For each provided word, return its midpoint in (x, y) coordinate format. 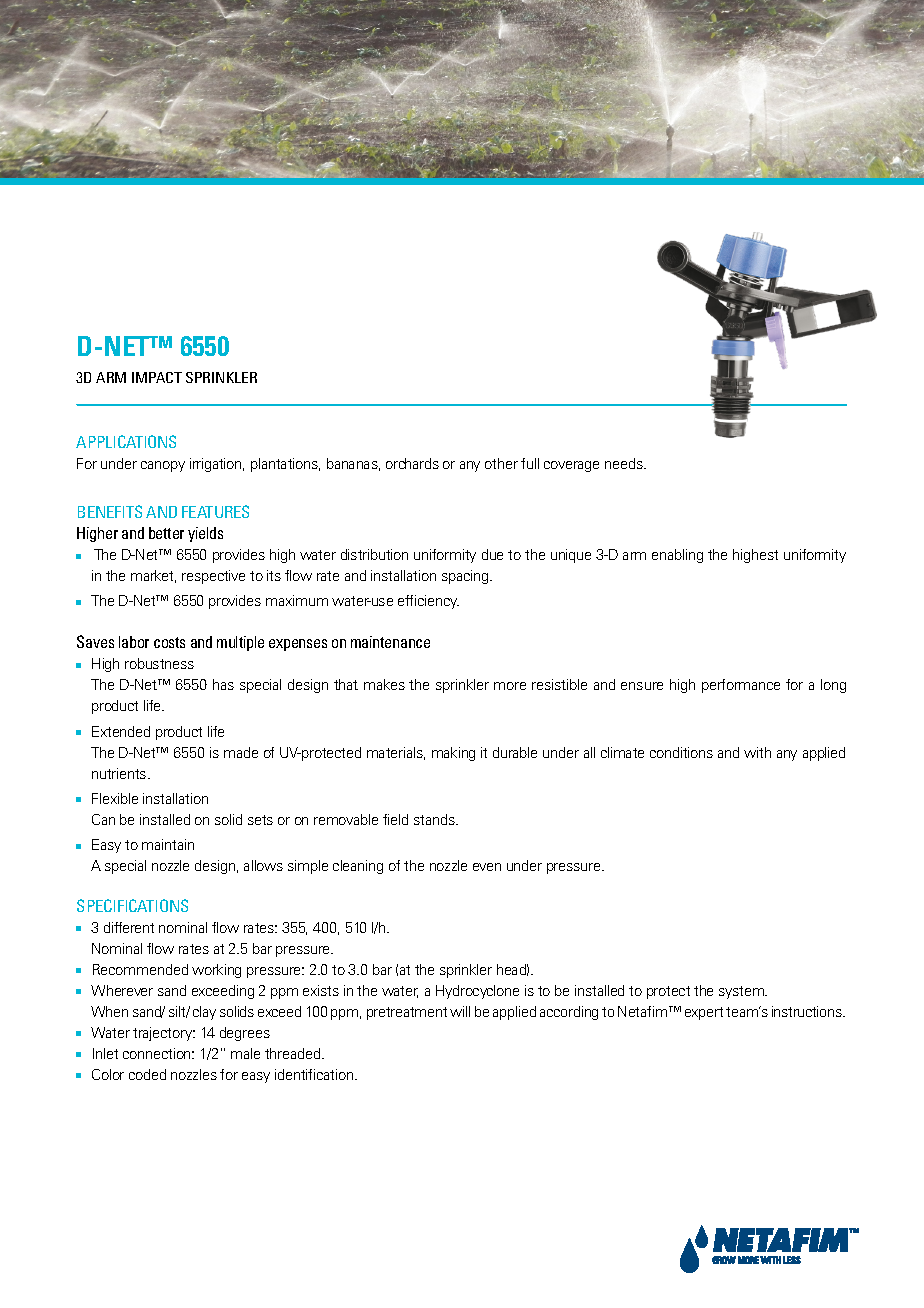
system (743, 992)
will (460, 1011)
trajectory (164, 1034)
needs (625, 463)
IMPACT (157, 377)
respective (213, 577)
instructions (808, 1011)
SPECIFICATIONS (132, 905)
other (501, 463)
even (487, 867)
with (757, 752)
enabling (677, 556)
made (241, 752)
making (453, 754)
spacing (466, 577)
